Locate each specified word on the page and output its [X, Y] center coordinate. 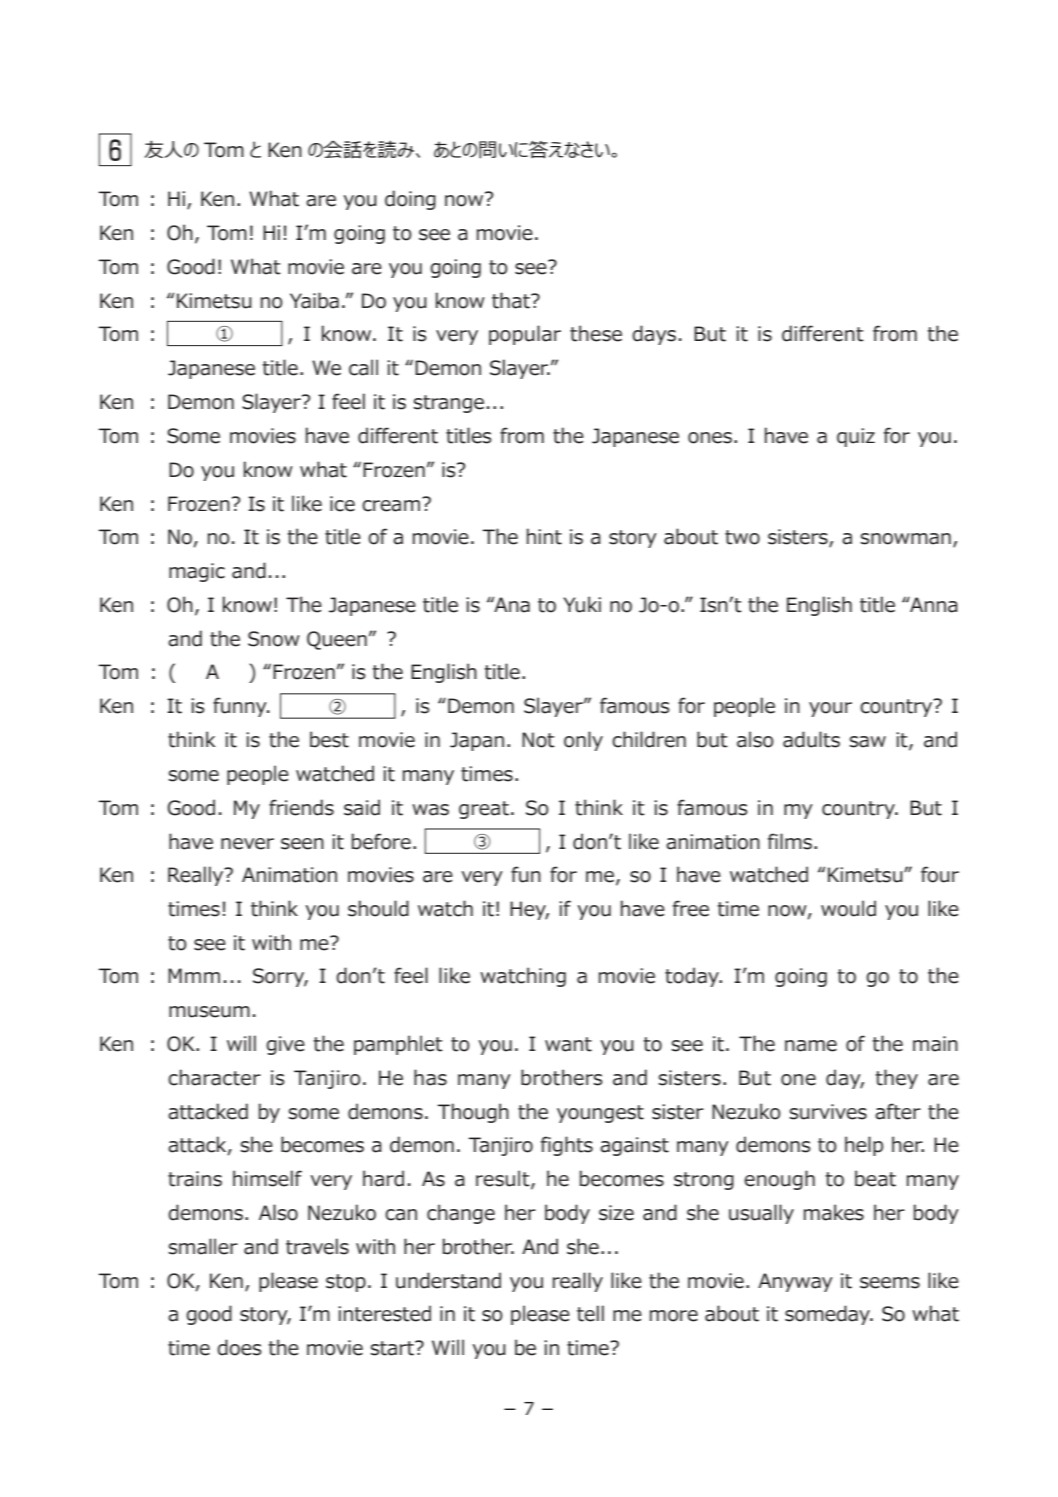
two [742, 537]
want [568, 1044]
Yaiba [314, 300]
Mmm [194, 975]
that [512, 300]
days [654, 335]
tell [590, 1313]
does [239, 1347]
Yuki [582, 604]
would [848, 908]
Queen [337, 640]
